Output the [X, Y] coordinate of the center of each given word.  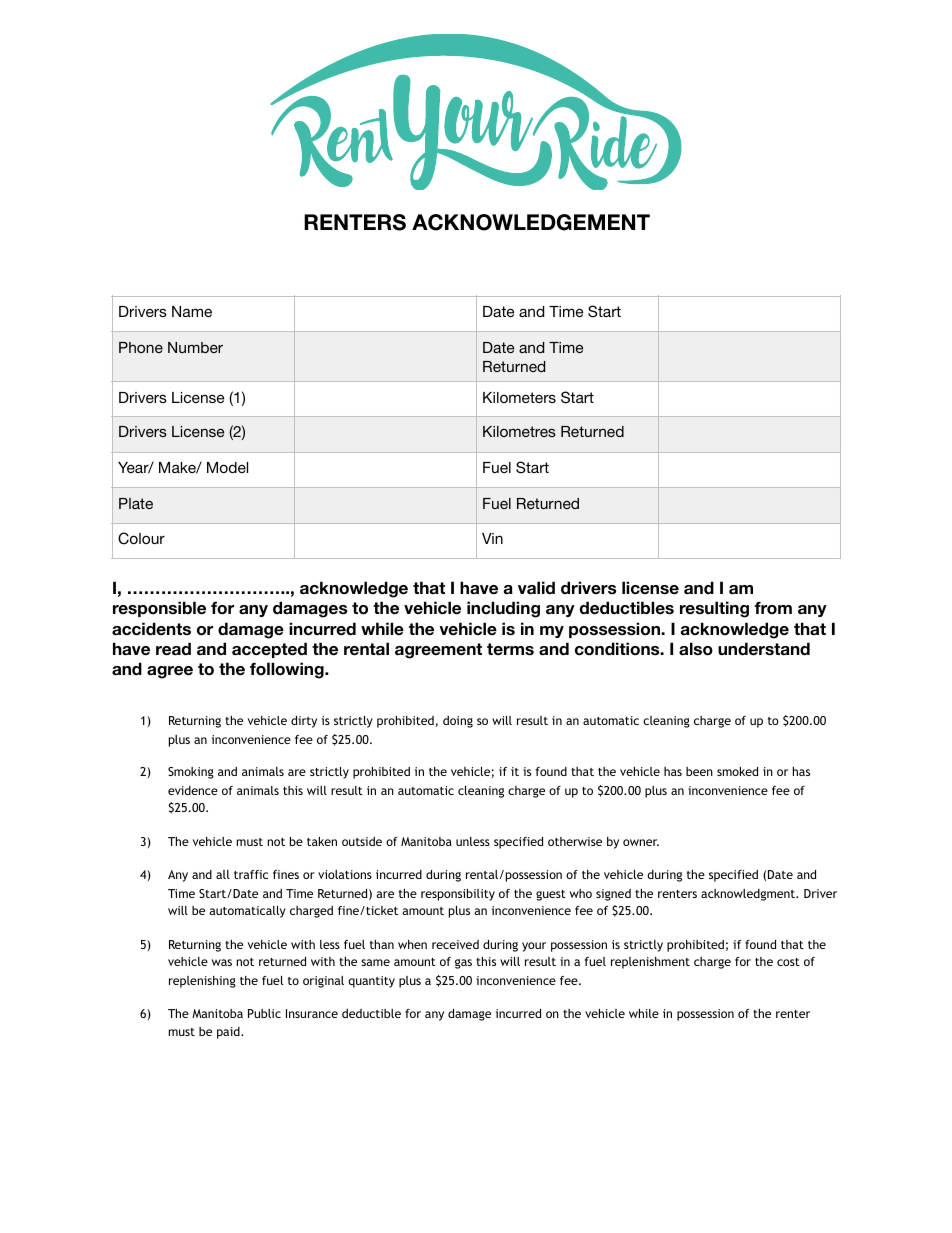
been [699, 771]
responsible [159, 609]
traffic [251, 874]
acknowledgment [749, 895]
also [696, 649]
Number [195, 347]
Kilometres [519, 431]
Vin [492, 538]
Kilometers [519, 397]
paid [229, 1033]
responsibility [458, 895]
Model [227, 467]
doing [458, 722]
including [503, 609]
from [773, 607]
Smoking [191, 773]
